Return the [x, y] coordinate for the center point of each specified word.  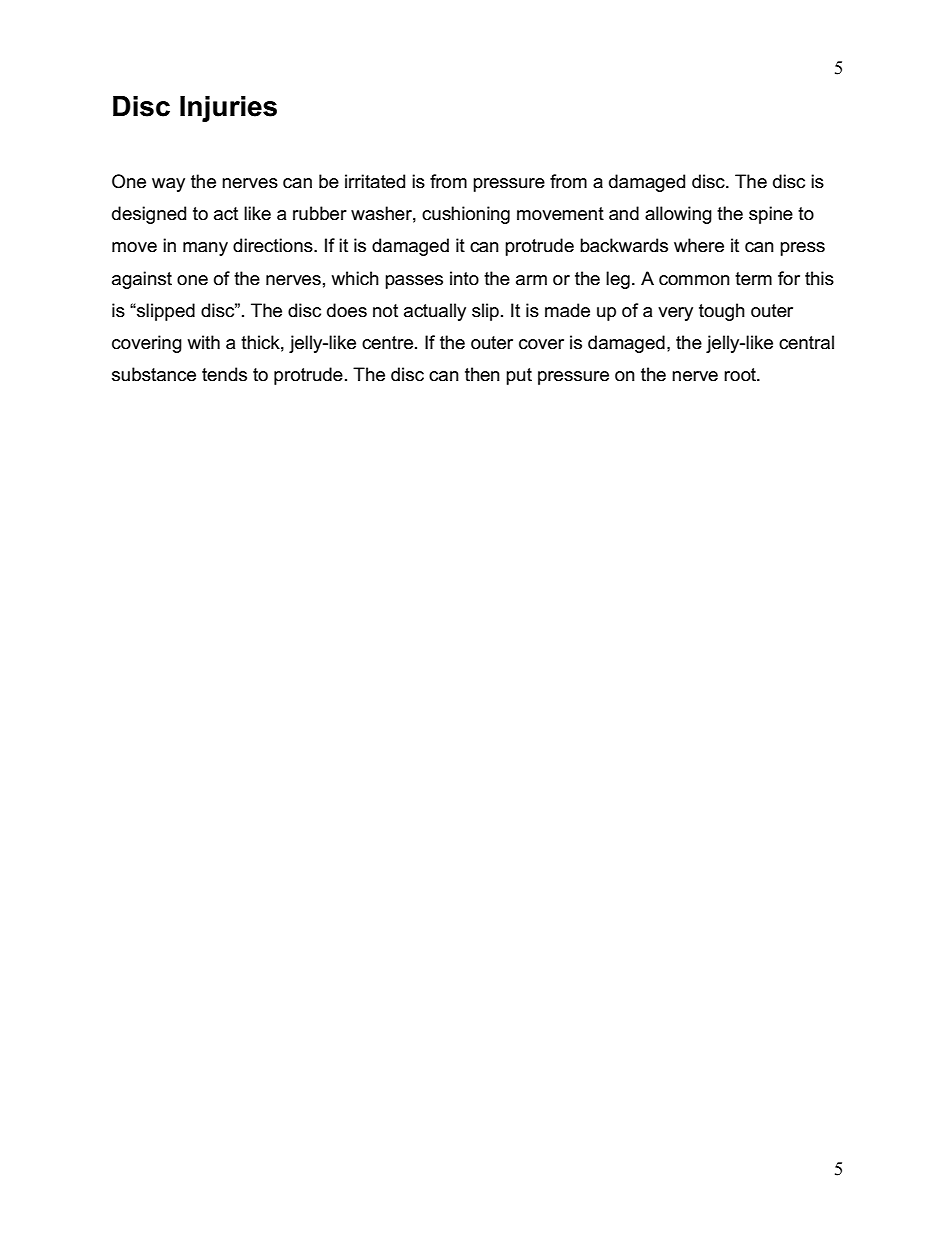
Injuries [228, 109]
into [464, 278]
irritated [375, 181]
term [753, 279]
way [168, 185]
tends [224, 374]
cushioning [466, 215]
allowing [678, 215]
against [142, 280]
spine [771, 215]
